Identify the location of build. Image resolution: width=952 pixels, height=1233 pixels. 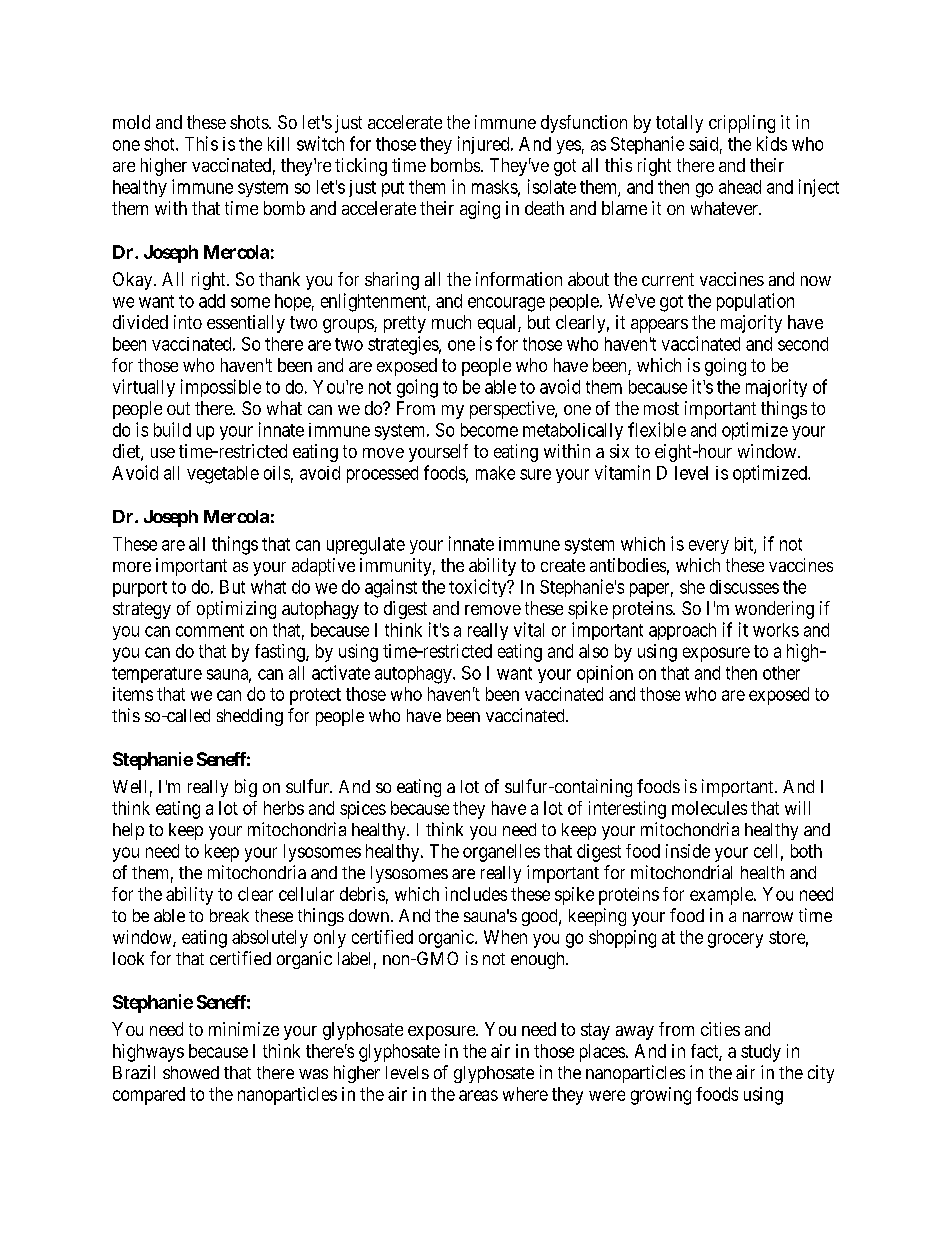
(172, 429).
